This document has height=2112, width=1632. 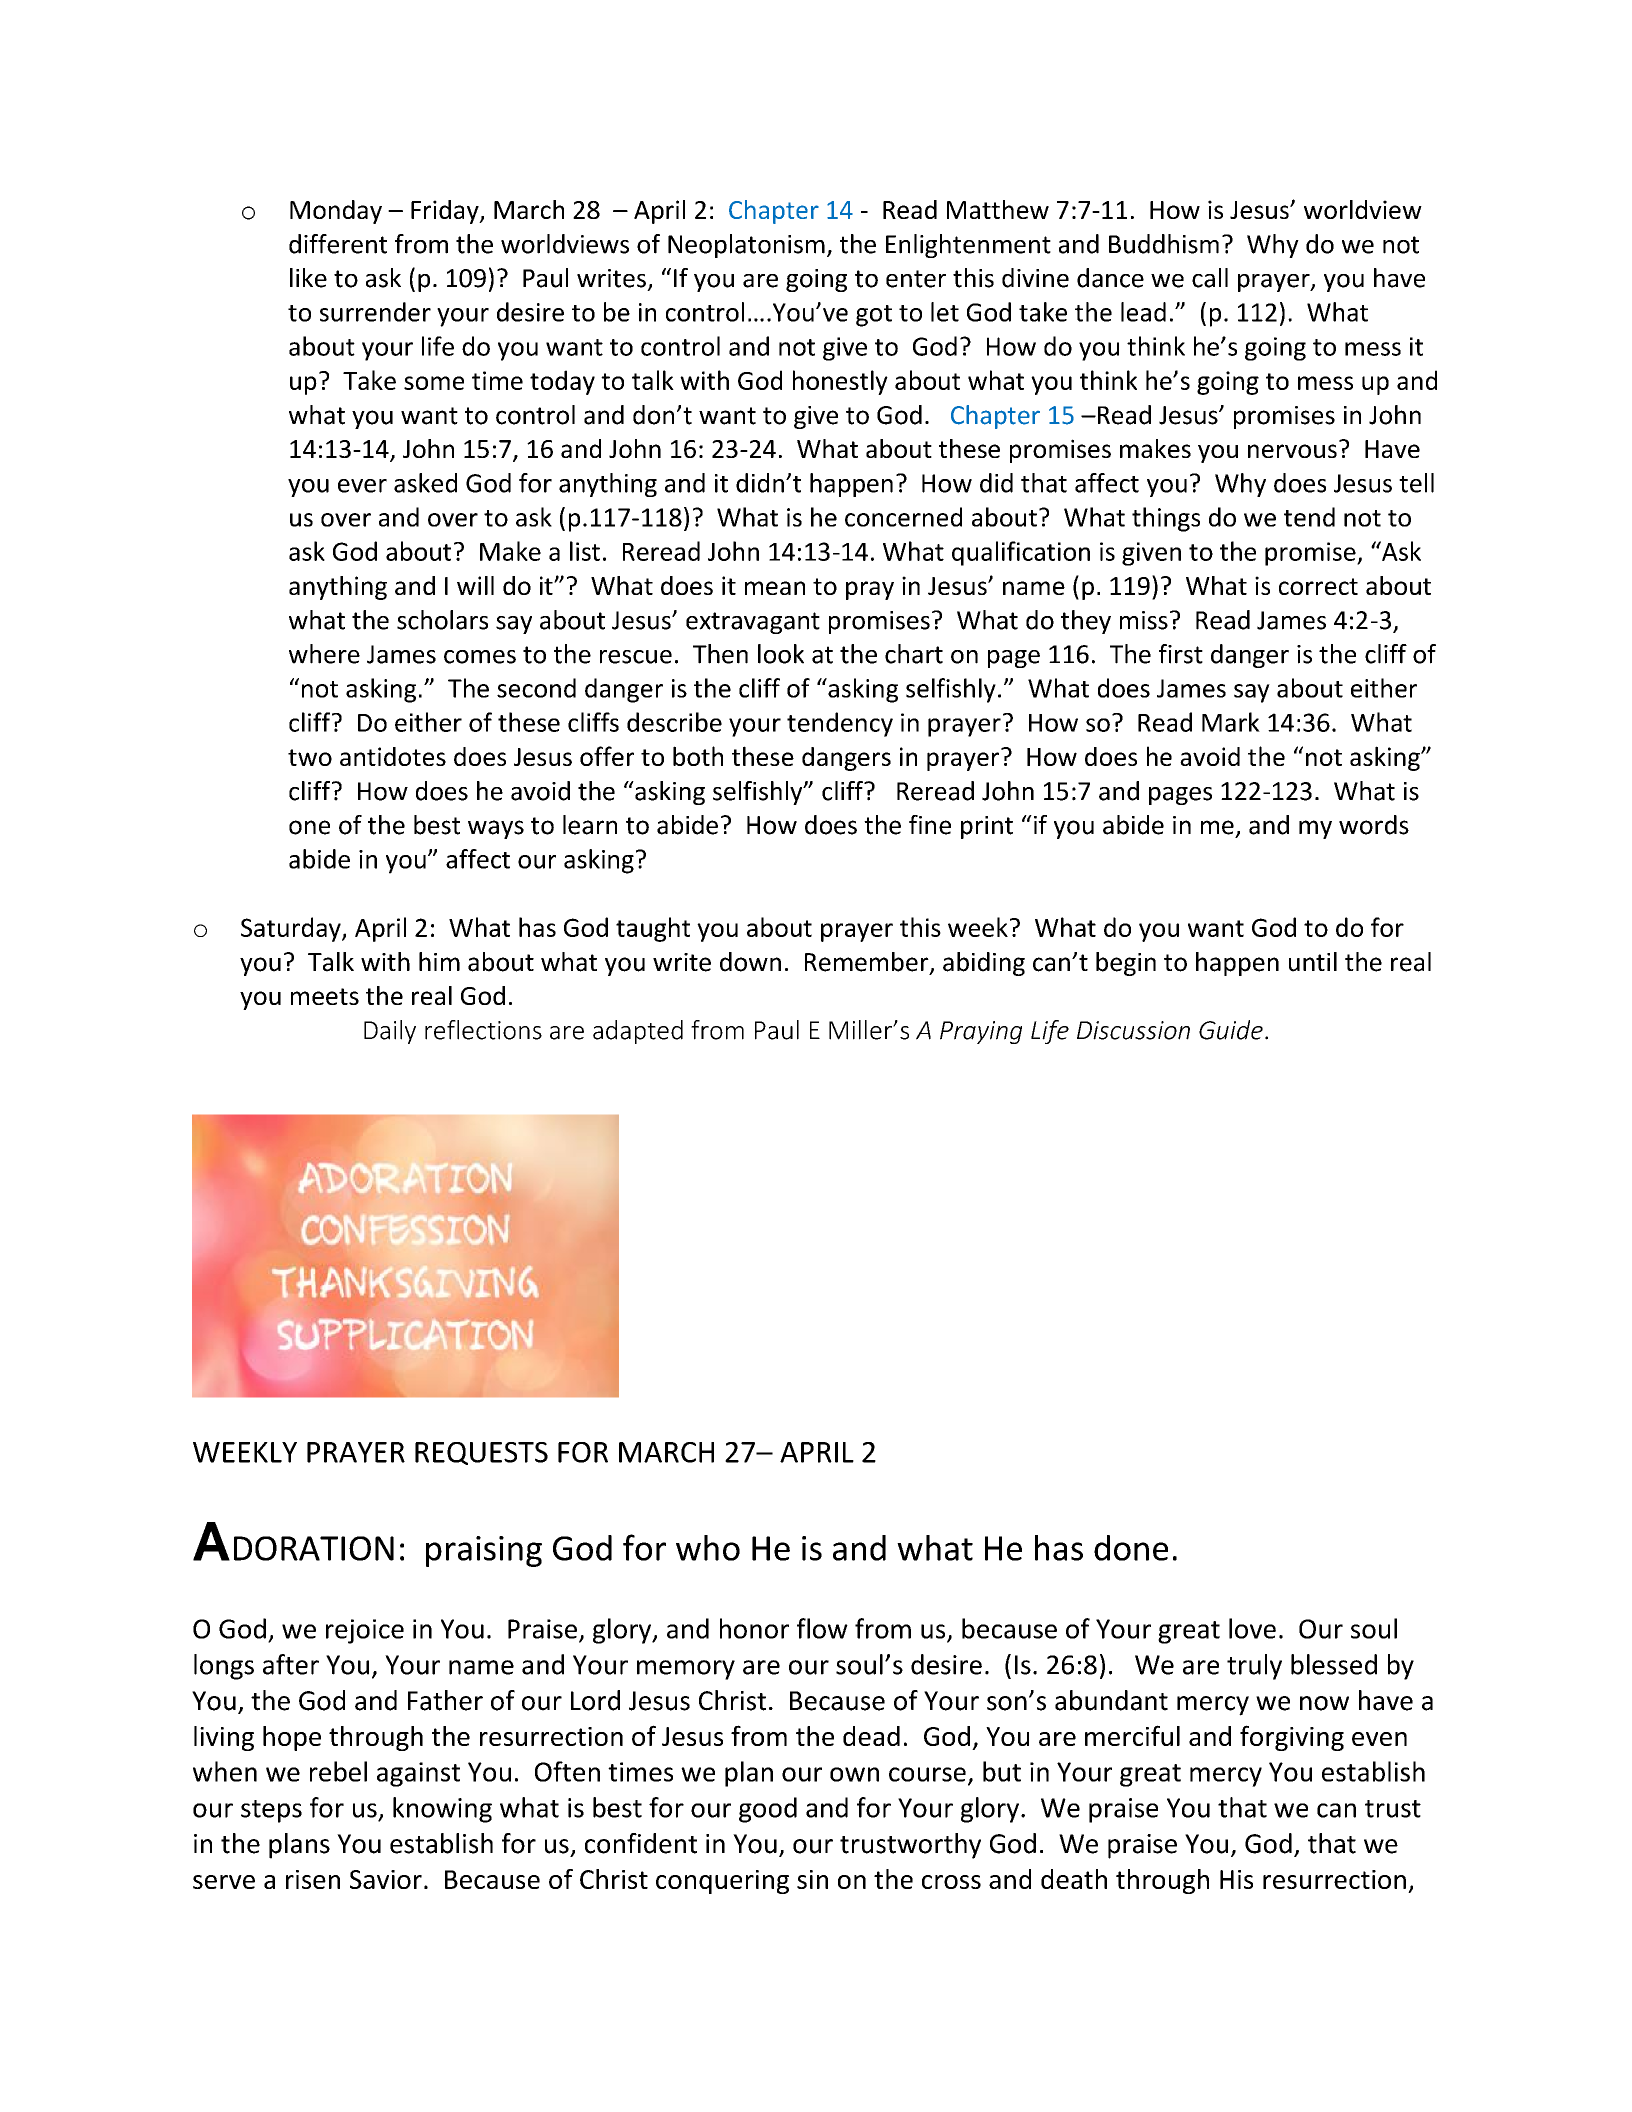 I want to click on good, so click(x=768, y=1810).
